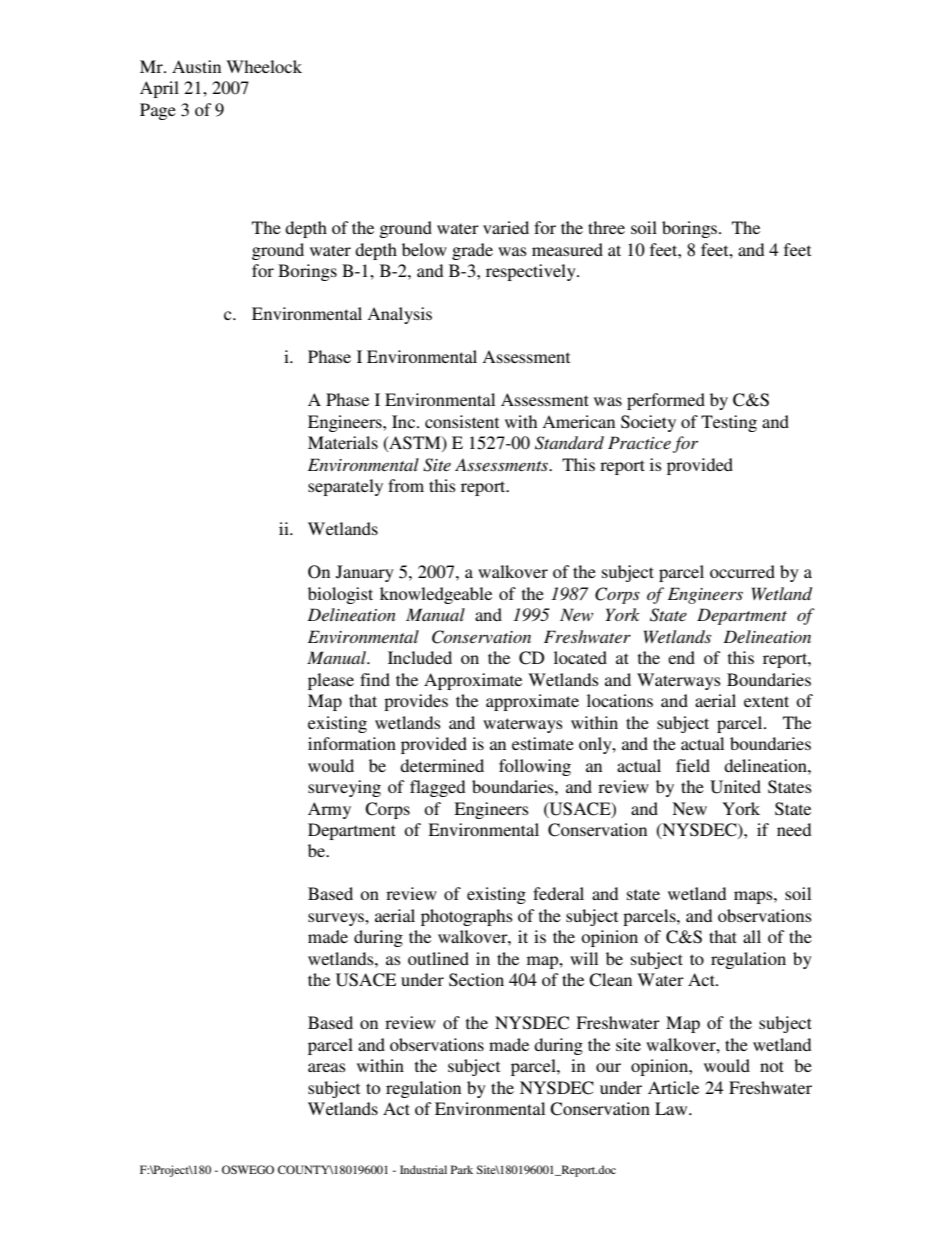  What do you see at coordinates (506, 227) in the screenshot?
I see `varied` at bounding box center [506, 227].
